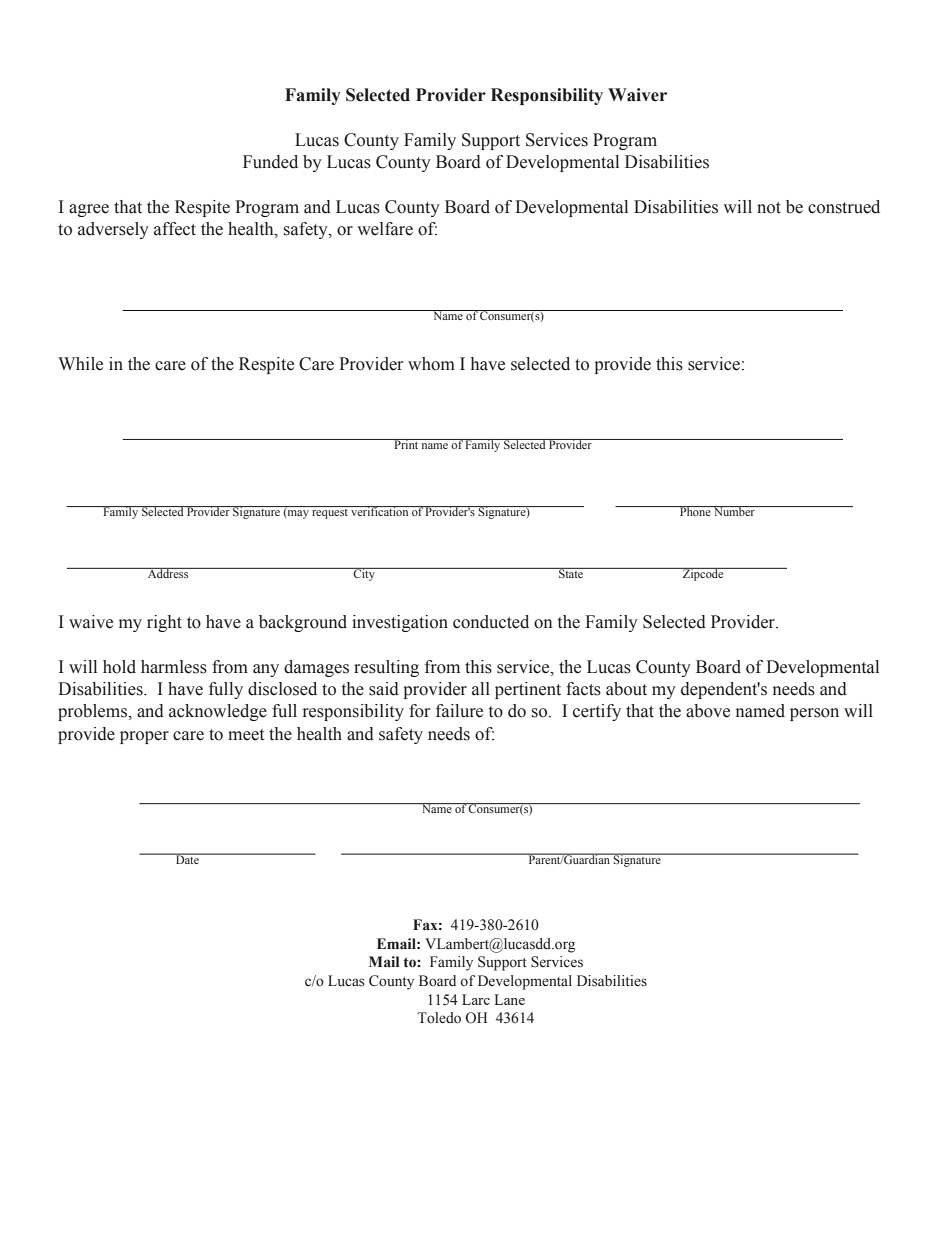  What do you see at coordinates (769, 208) in the image?
I see `not` at bounding box center [769, 208].
